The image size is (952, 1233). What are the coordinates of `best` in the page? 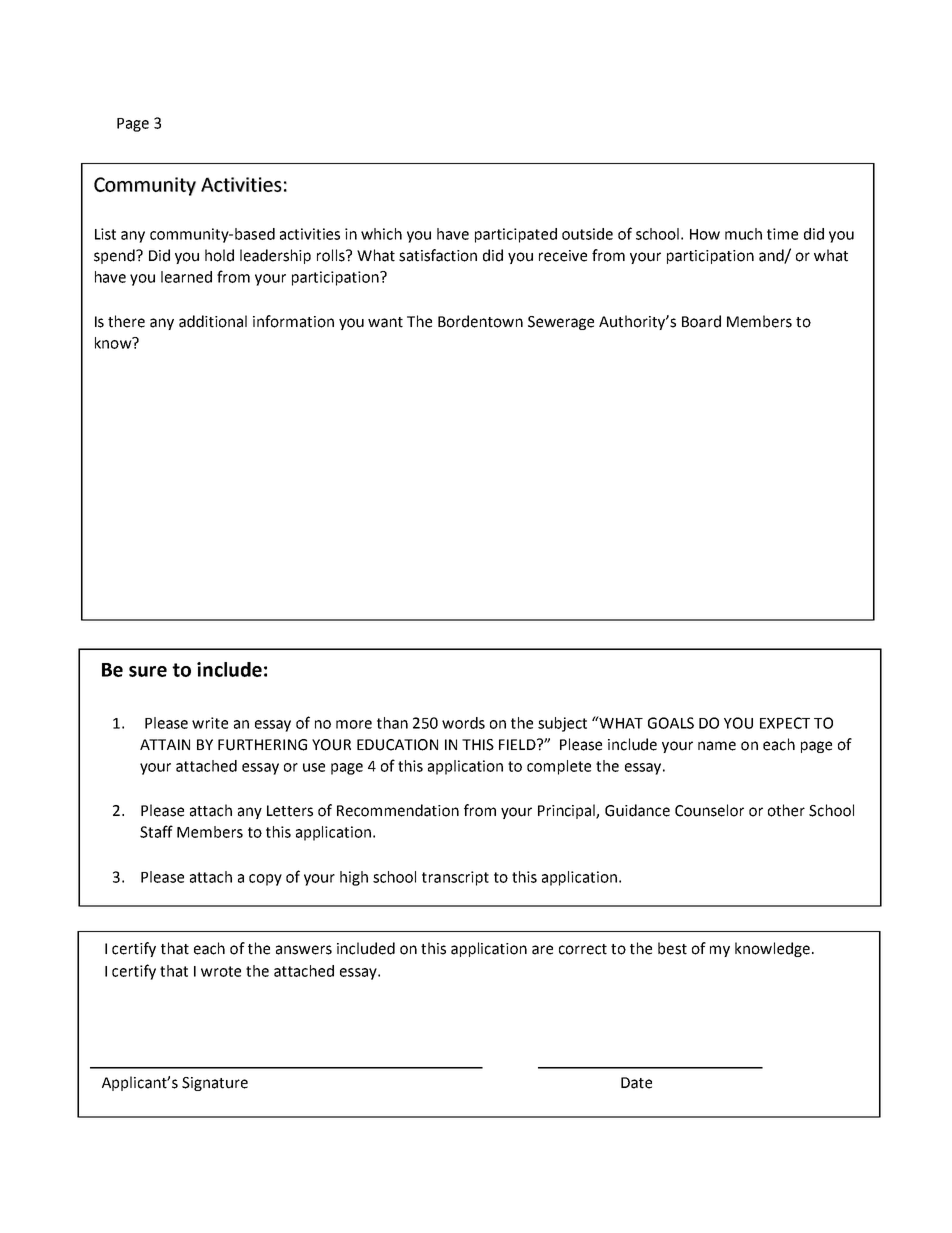 It's located at (672, 948).
